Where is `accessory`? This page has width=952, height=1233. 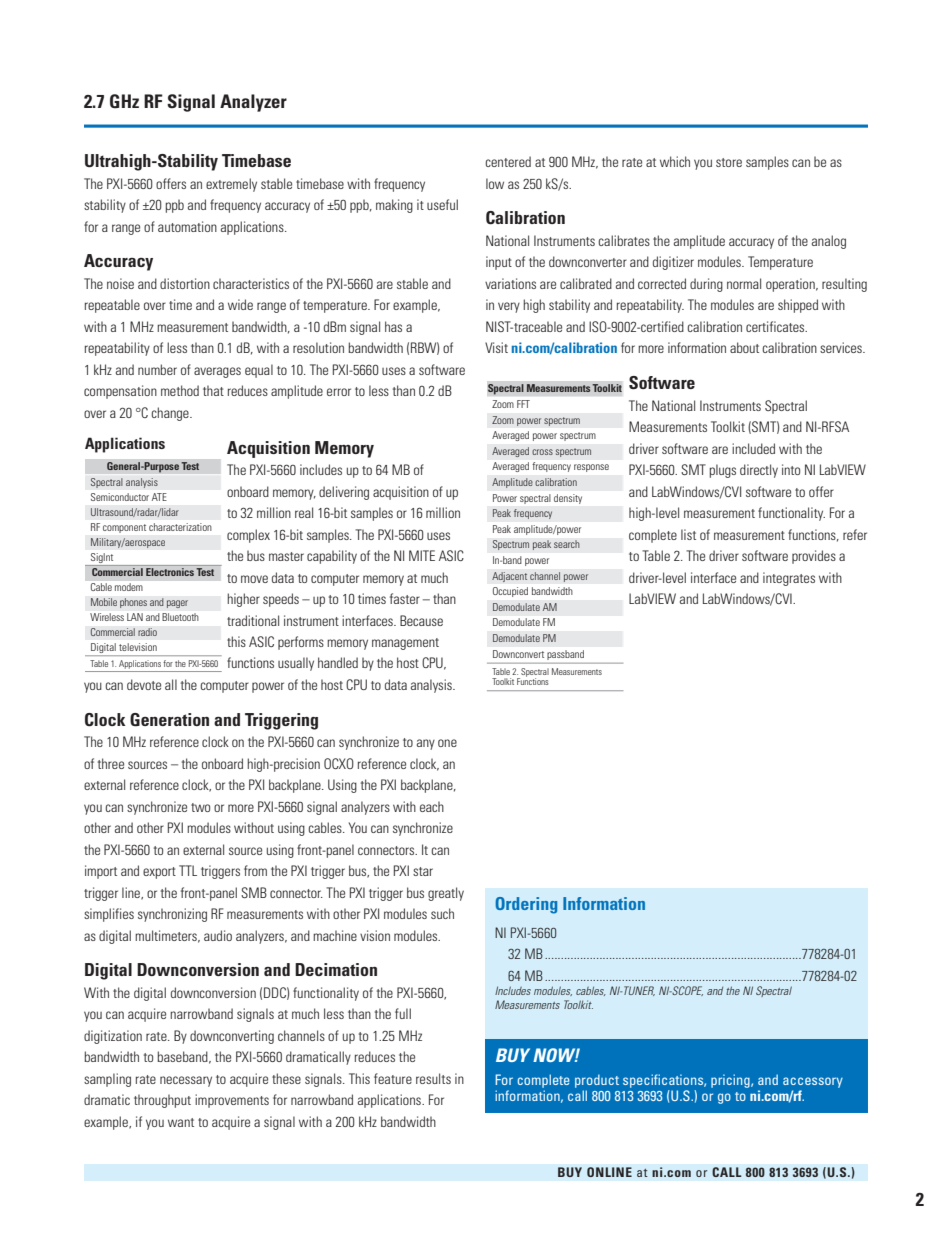
accessory is located at coordinates (813, 1082).
